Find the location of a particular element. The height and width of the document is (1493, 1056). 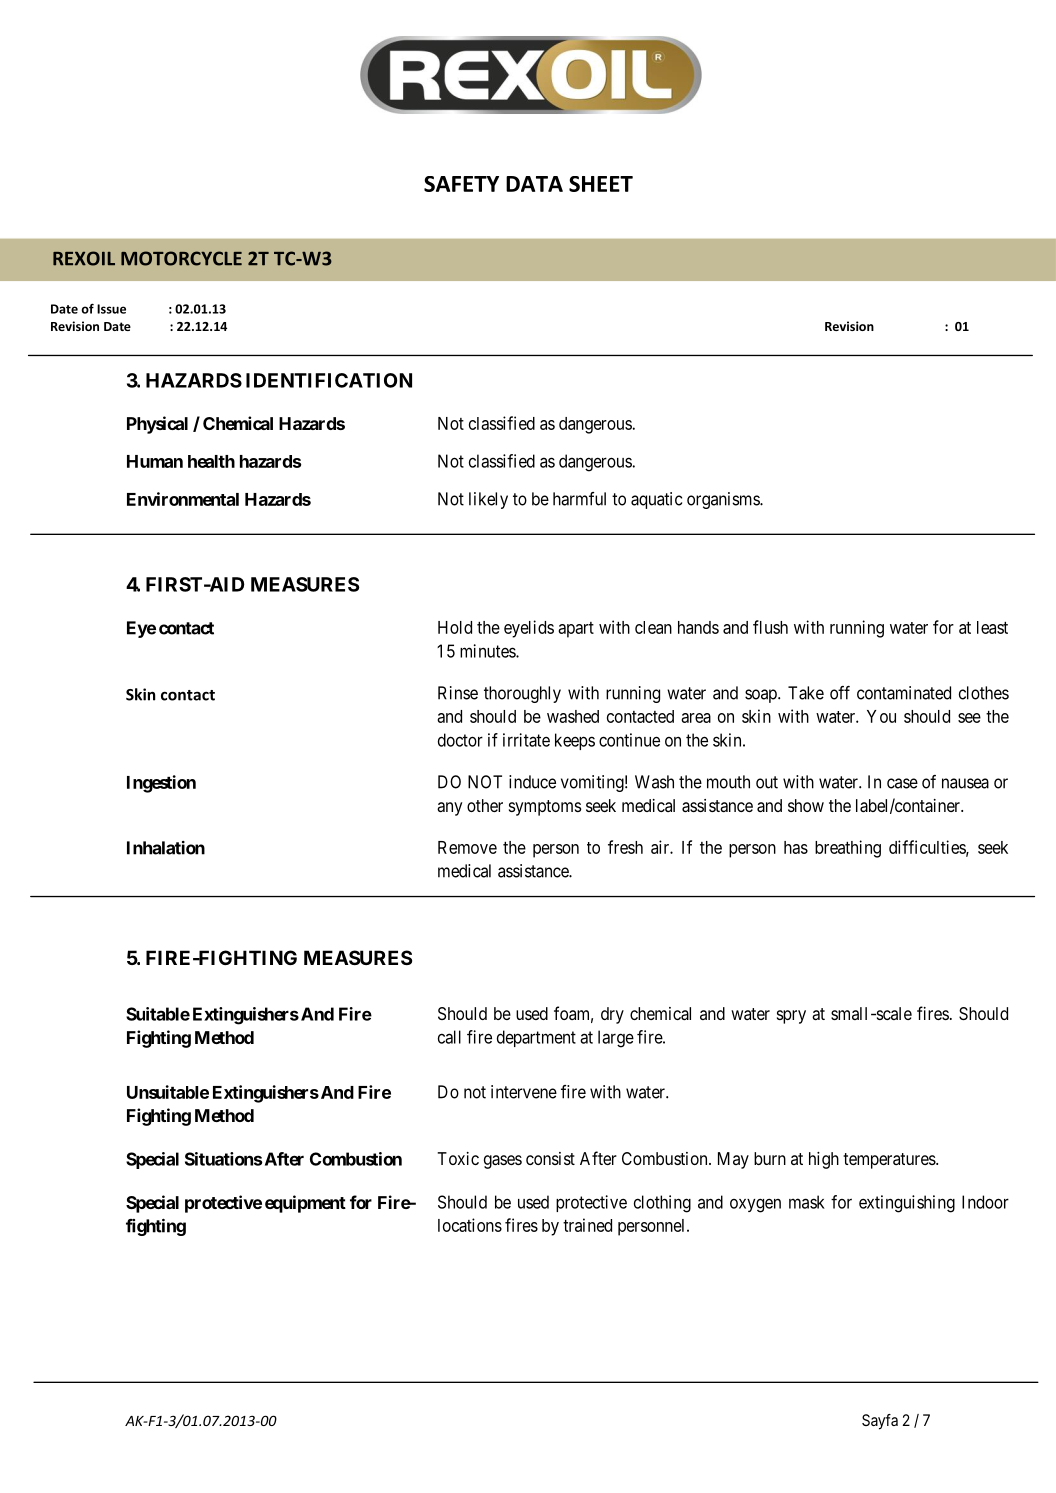

harmful is located at coordinates (579, 499).
